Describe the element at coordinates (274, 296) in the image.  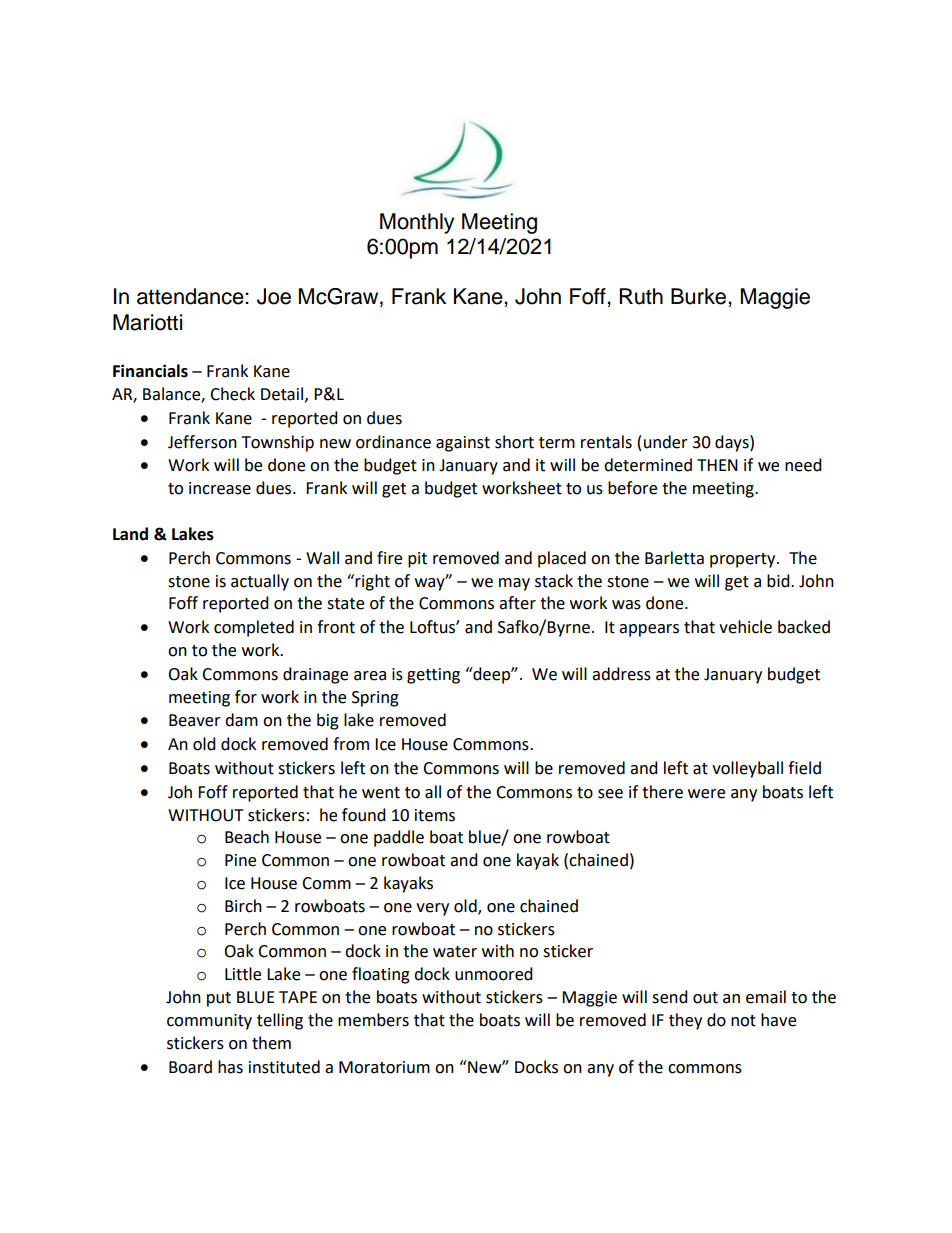
I see `Joe` at that location.
